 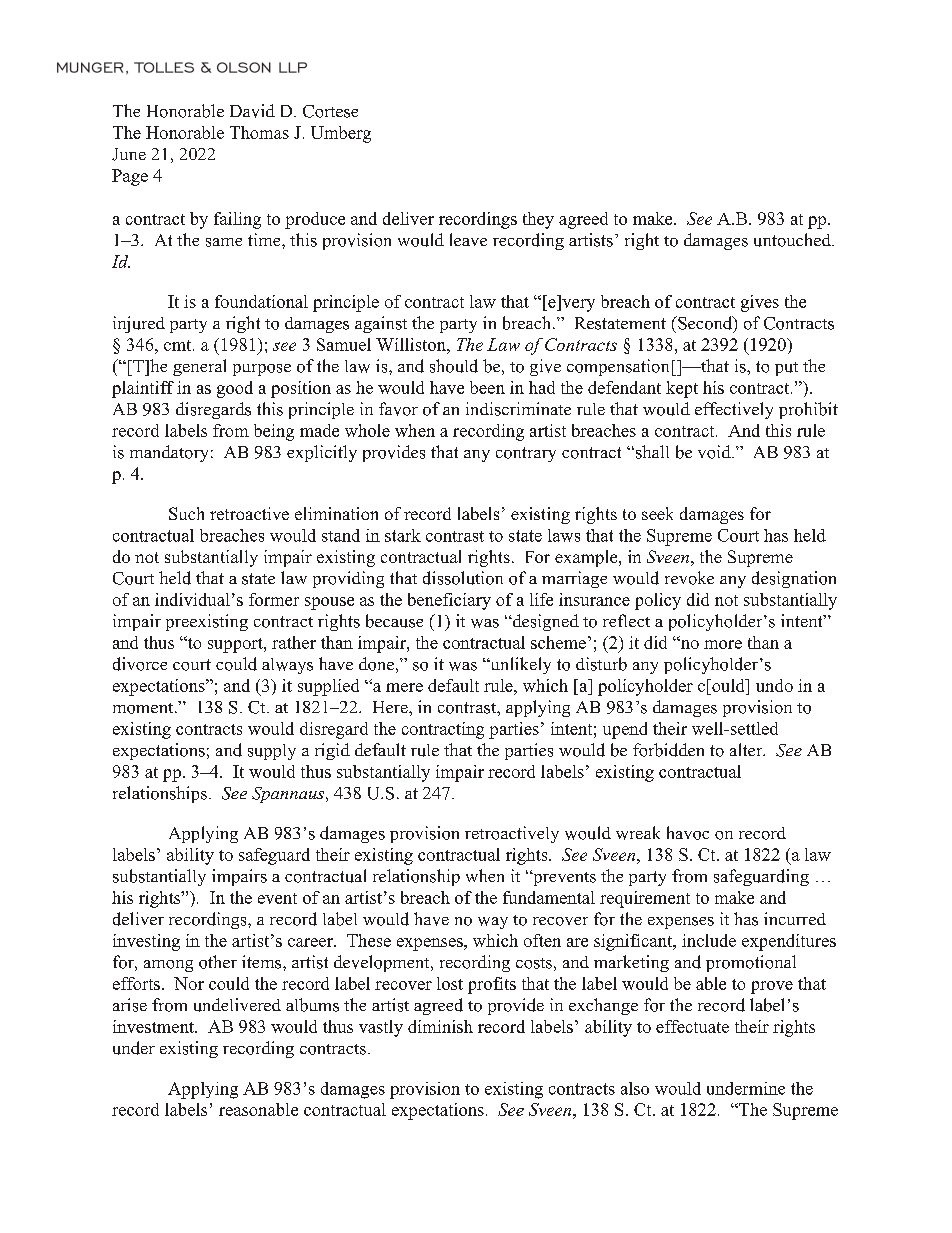 What do you see at coordinates (440, 1026) in the screenshot?
I see `diminish` at bounding box center [440, 1026].
